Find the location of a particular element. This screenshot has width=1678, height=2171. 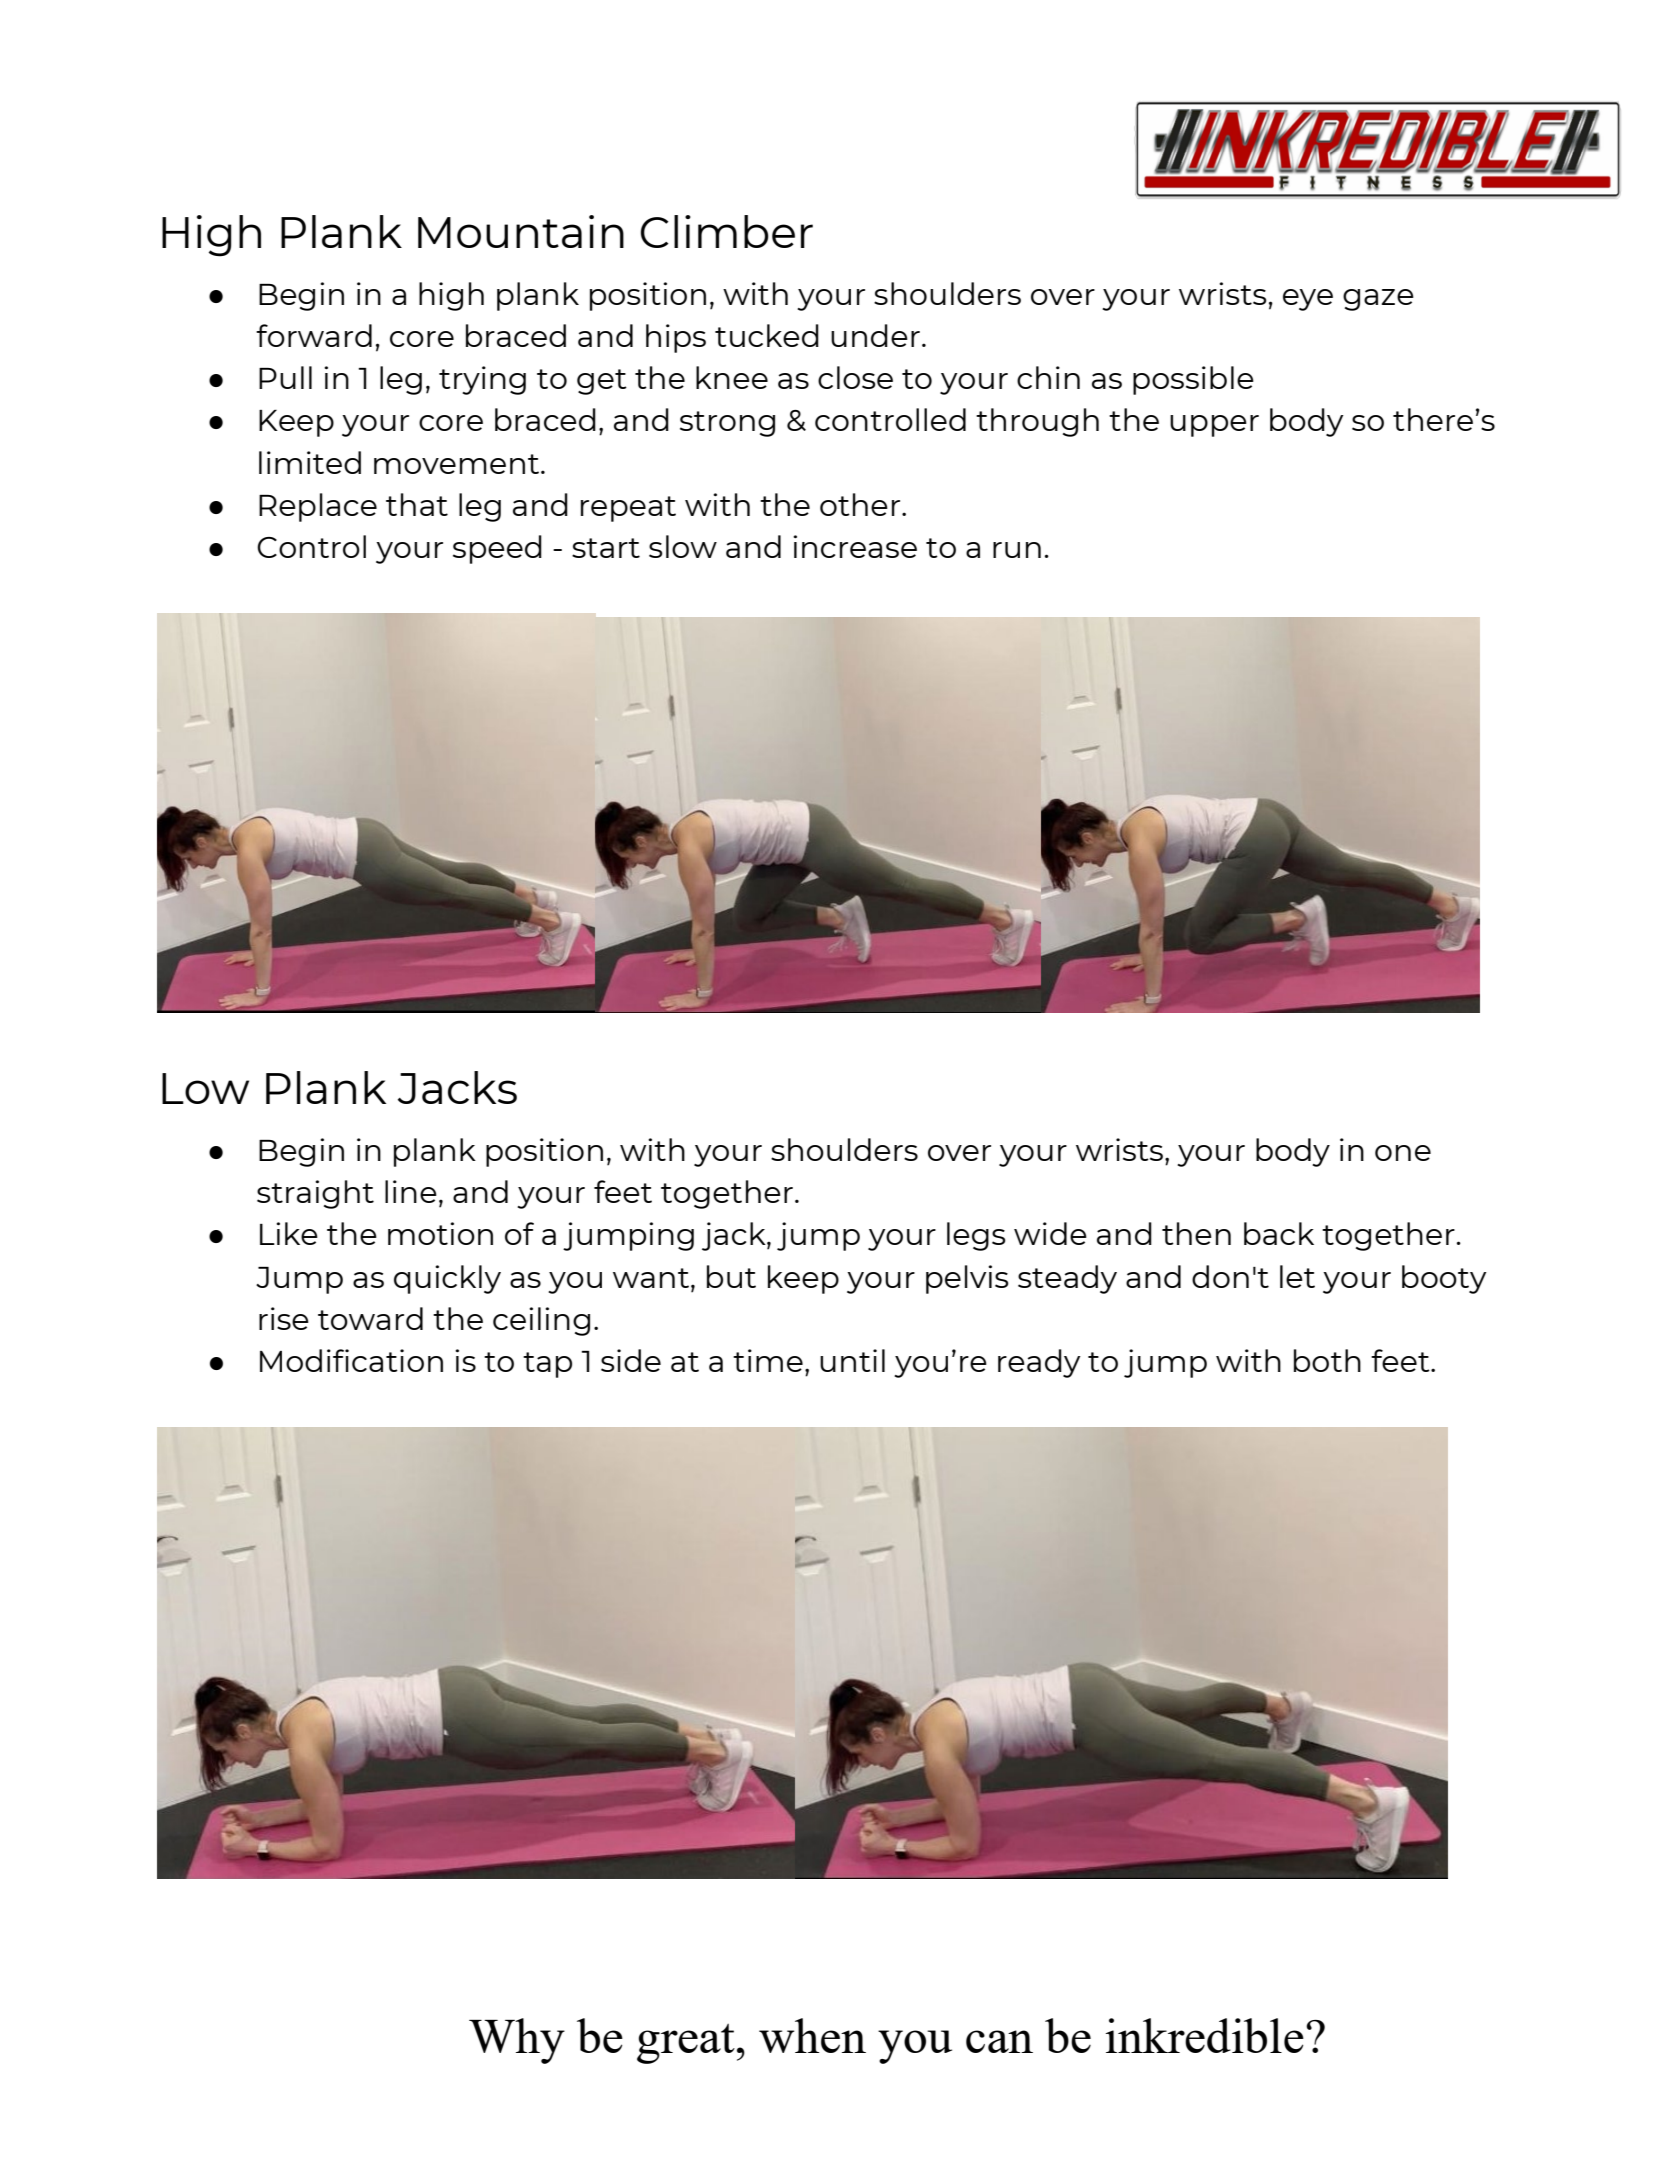

until is located at coordinates (852, 1360).
